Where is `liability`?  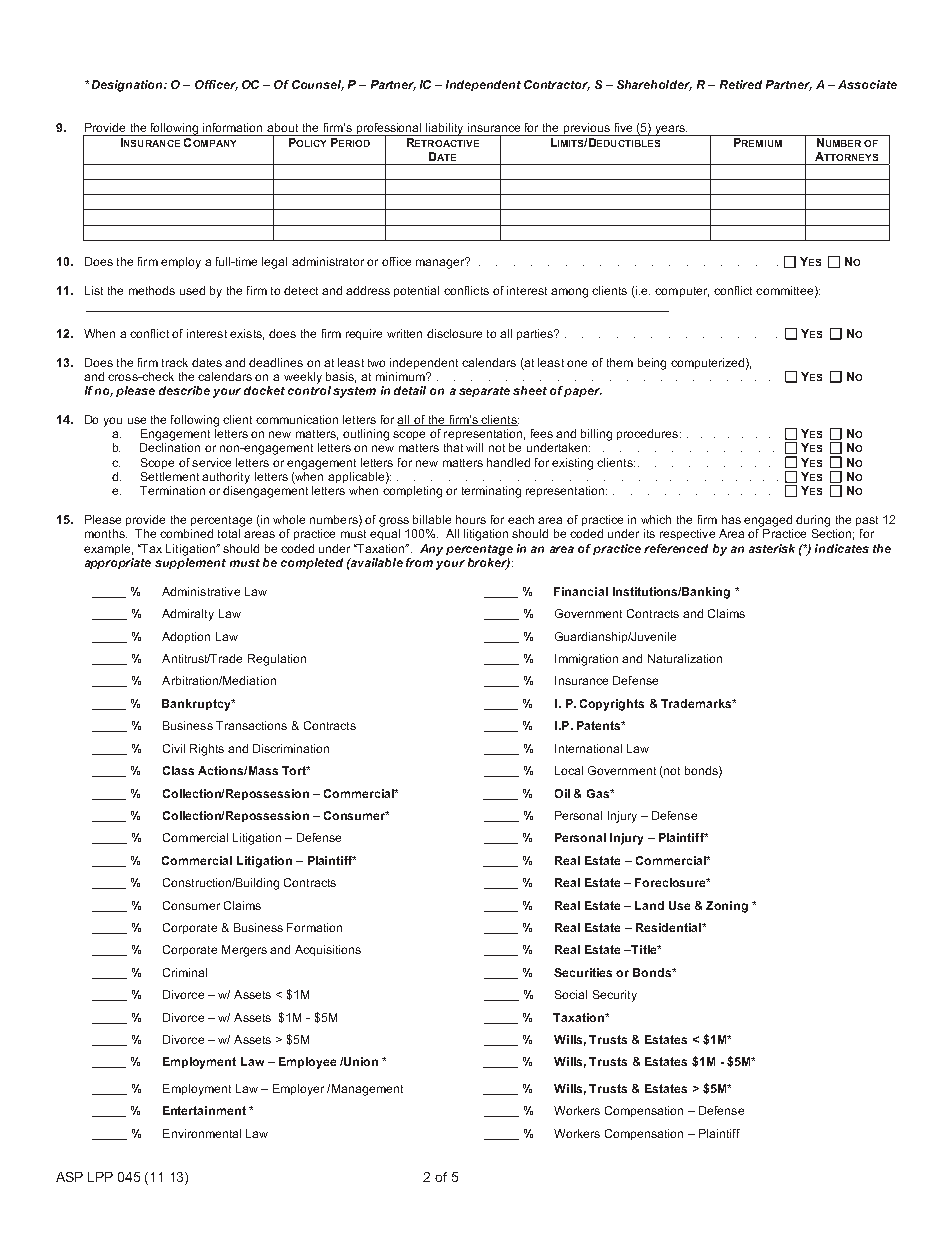 liability is located at coordinates (445, 129).
